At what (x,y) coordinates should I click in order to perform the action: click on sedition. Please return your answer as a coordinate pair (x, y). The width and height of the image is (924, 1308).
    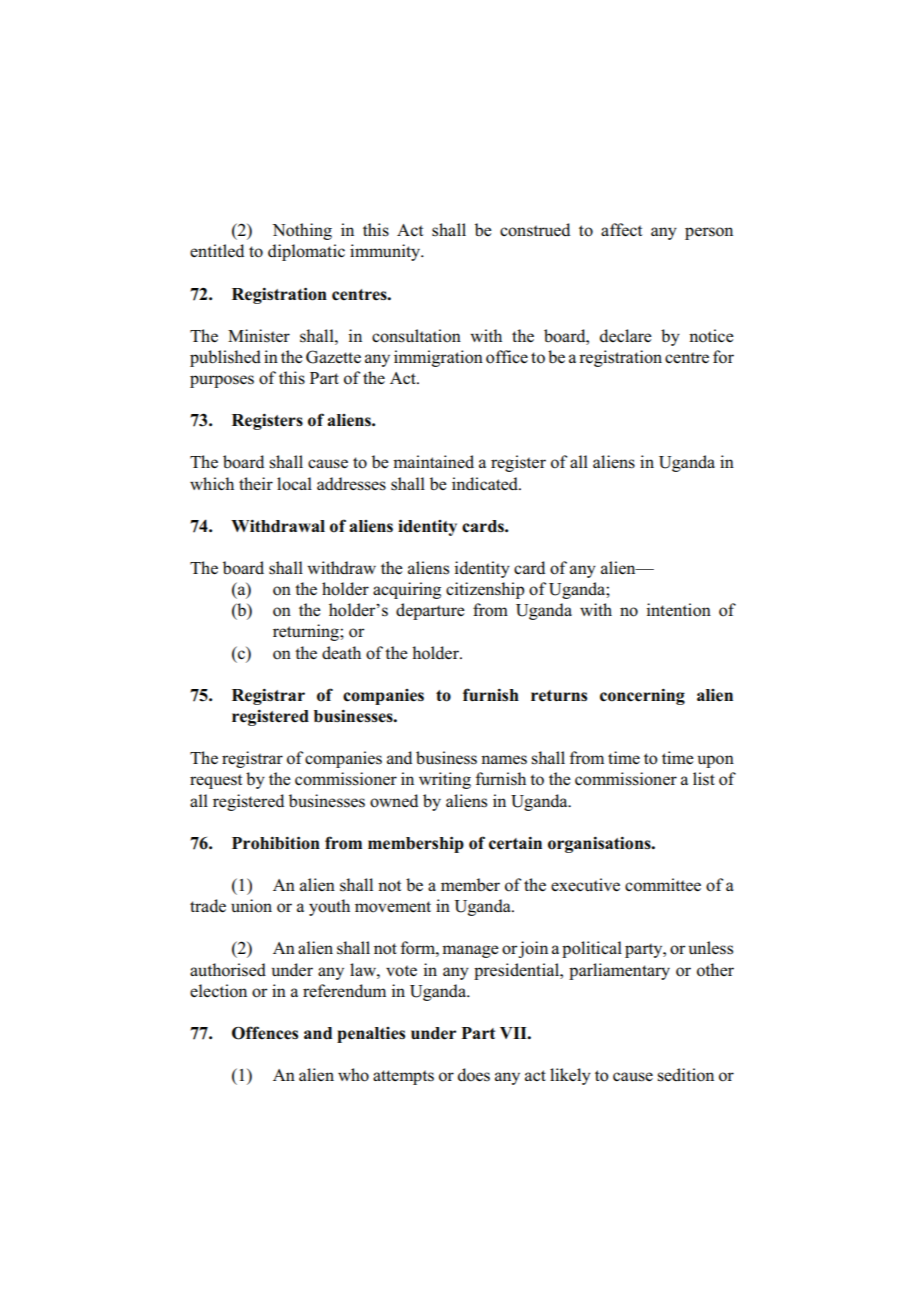
    Looking at the image, I should click on (685, 1075).
